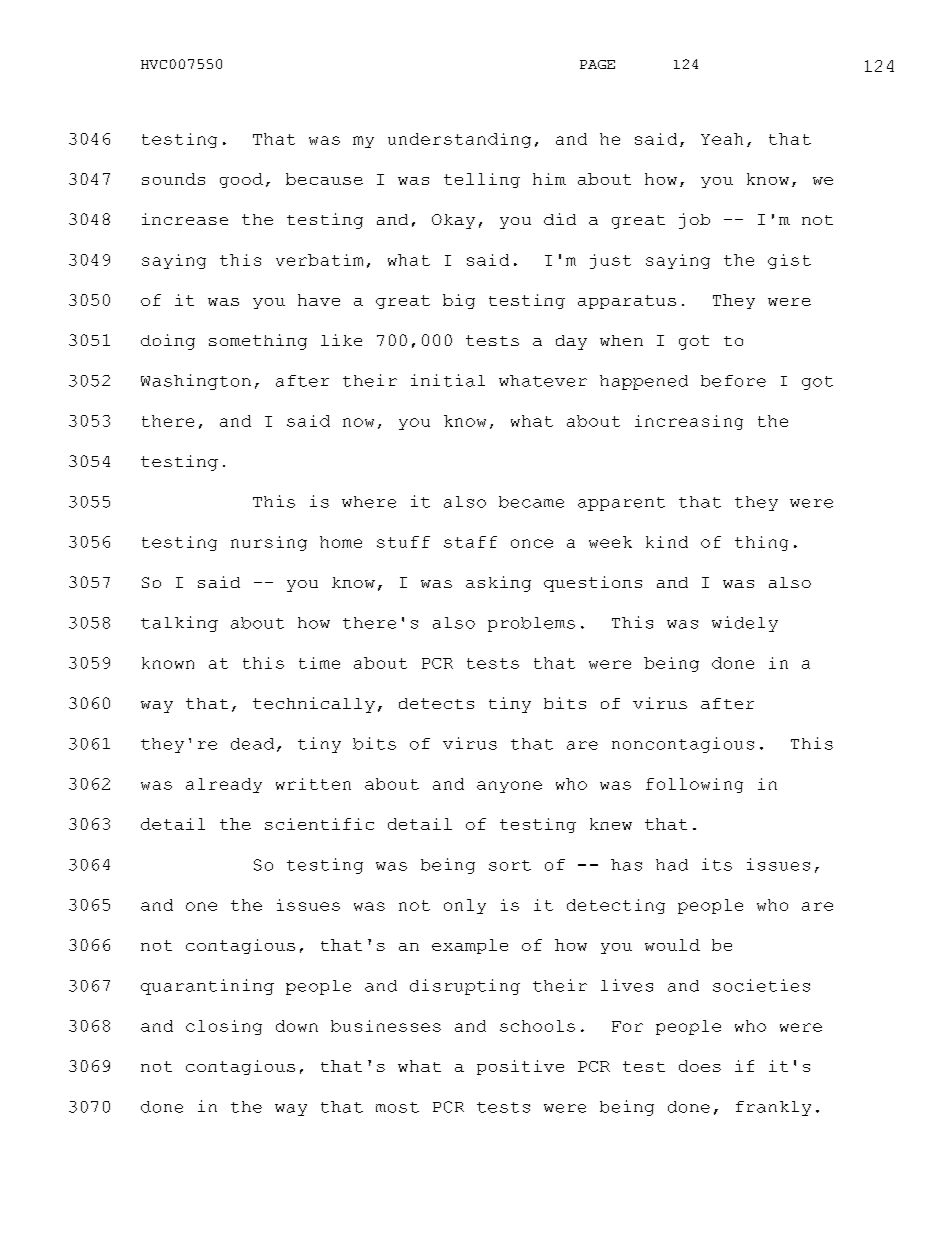 Image resolution: width=952 pixels, height=1233 pixels. What do you see at coordinates (694, 785) in the page?
I see `following` at bounding box center [694, 785].
